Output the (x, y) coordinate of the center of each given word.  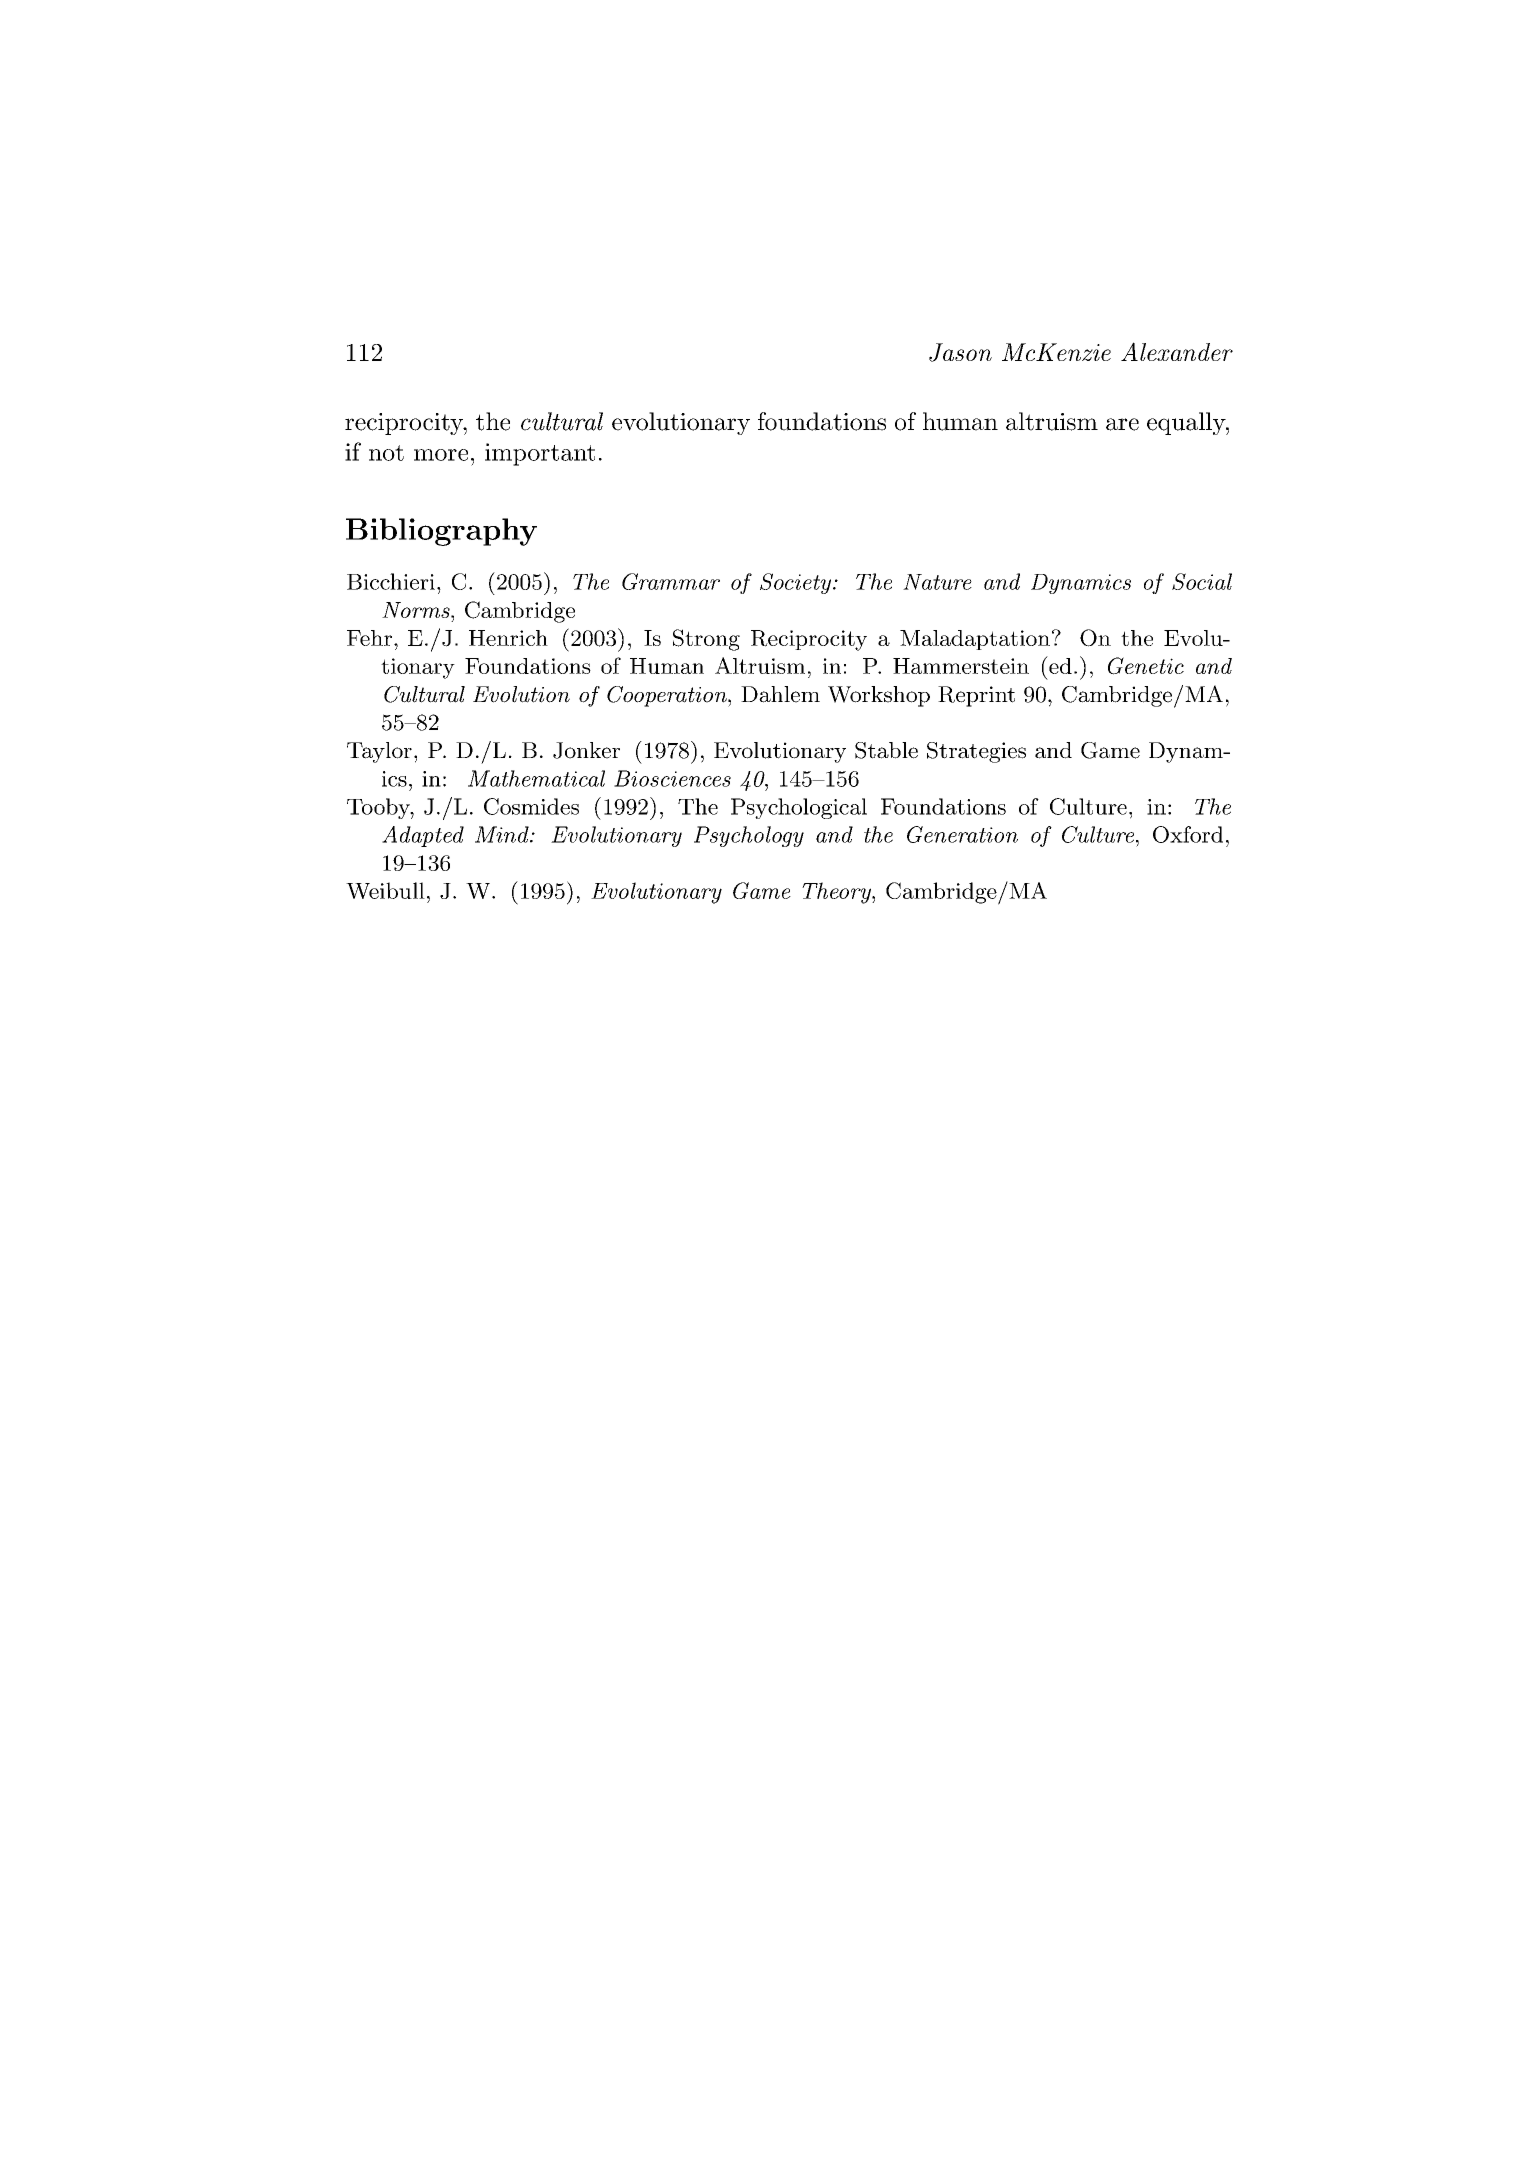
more (441, 455)
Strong (706, 640)
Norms (417, 610)
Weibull (385, 890)
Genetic (1146, 666)
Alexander (1177, 351)
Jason (960, 352)
